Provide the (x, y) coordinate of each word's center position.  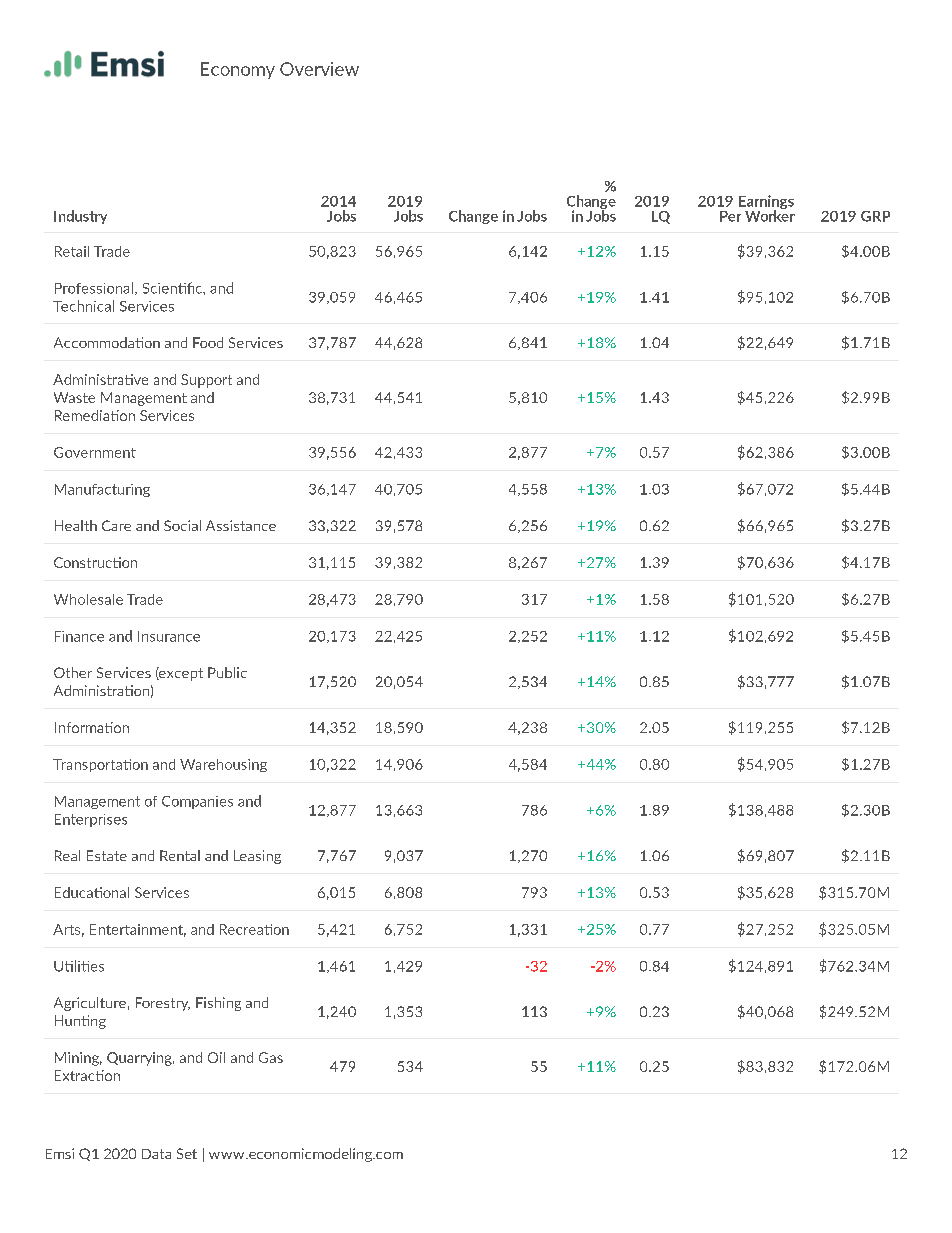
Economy (238, 70)
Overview (319, 69)
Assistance (241, 525)
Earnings (766, 203)
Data (156, 1154)
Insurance (169, 636)
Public (227, 672)
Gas (271, 1057)
